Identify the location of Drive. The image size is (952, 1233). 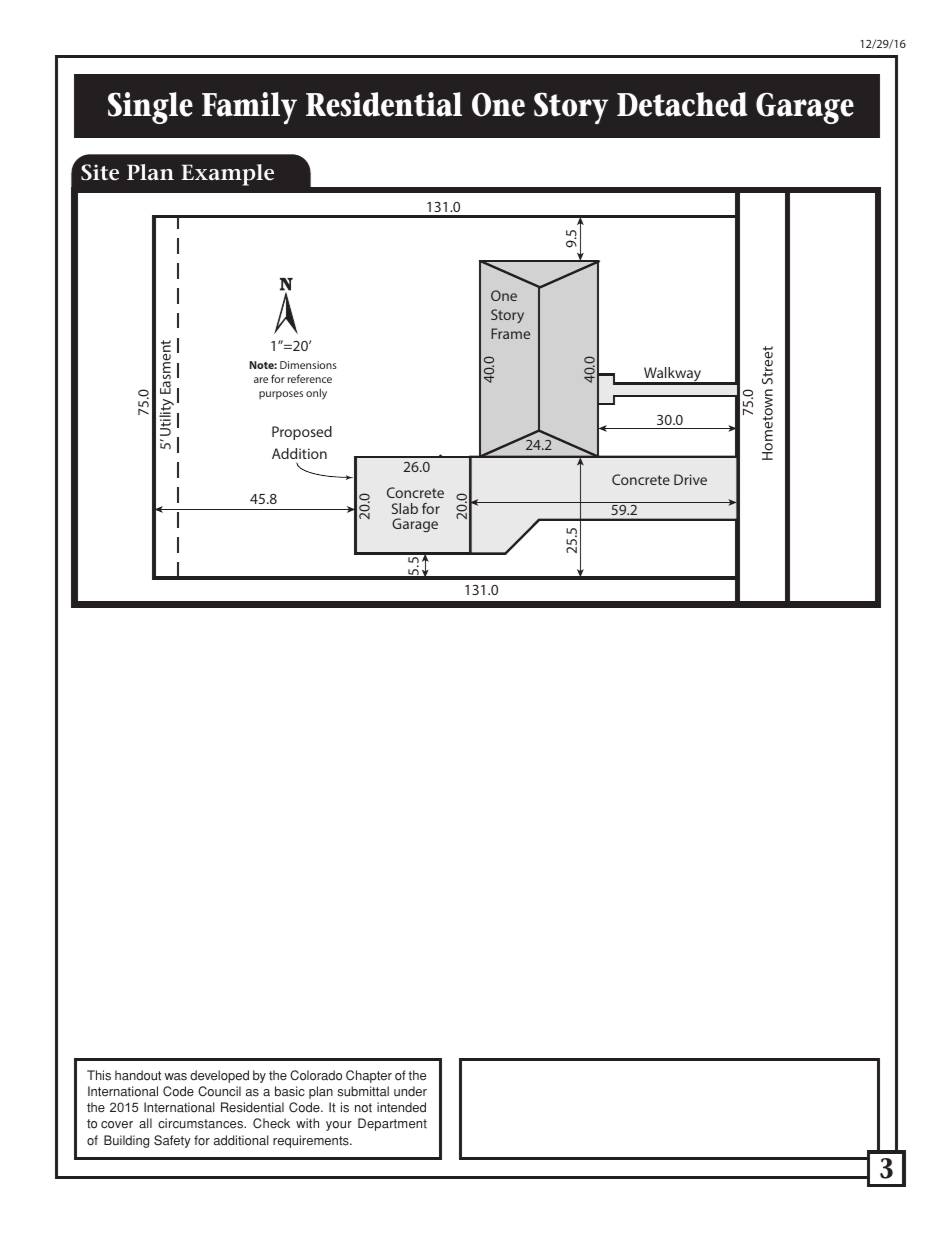
(690, 479).
